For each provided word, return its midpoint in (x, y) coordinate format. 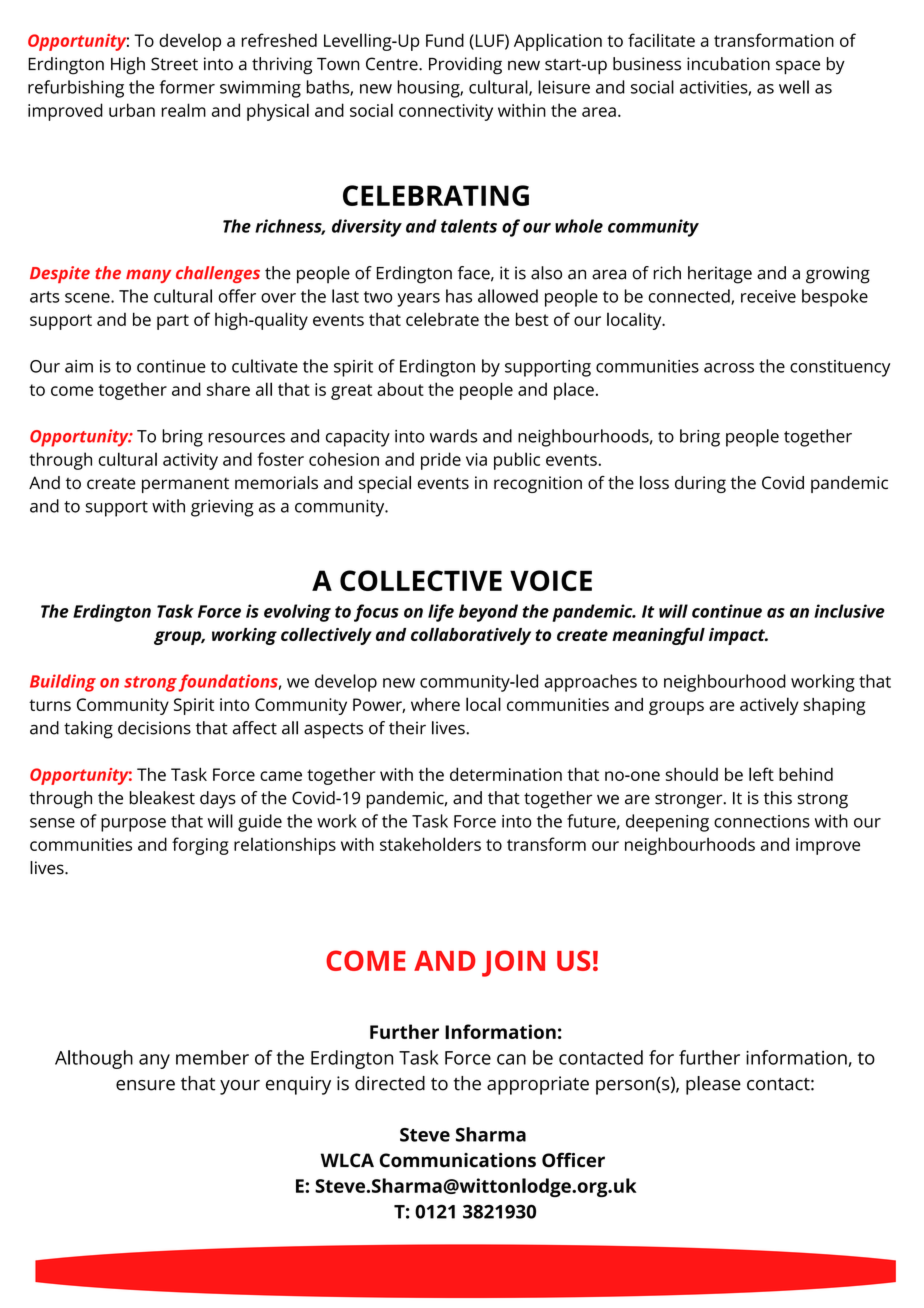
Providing (465, 66)
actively (769, 706)
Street (174, 64)
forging (200, 846)
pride (441, 461)
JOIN (513, 963)
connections (762, 821)
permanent (185, 485)
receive (768, 296)
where (435, 704)
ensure (145, 1085)
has (459, 296)
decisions (154, 728)
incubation (728, 64)
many (148, 276)
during (700, 484)
